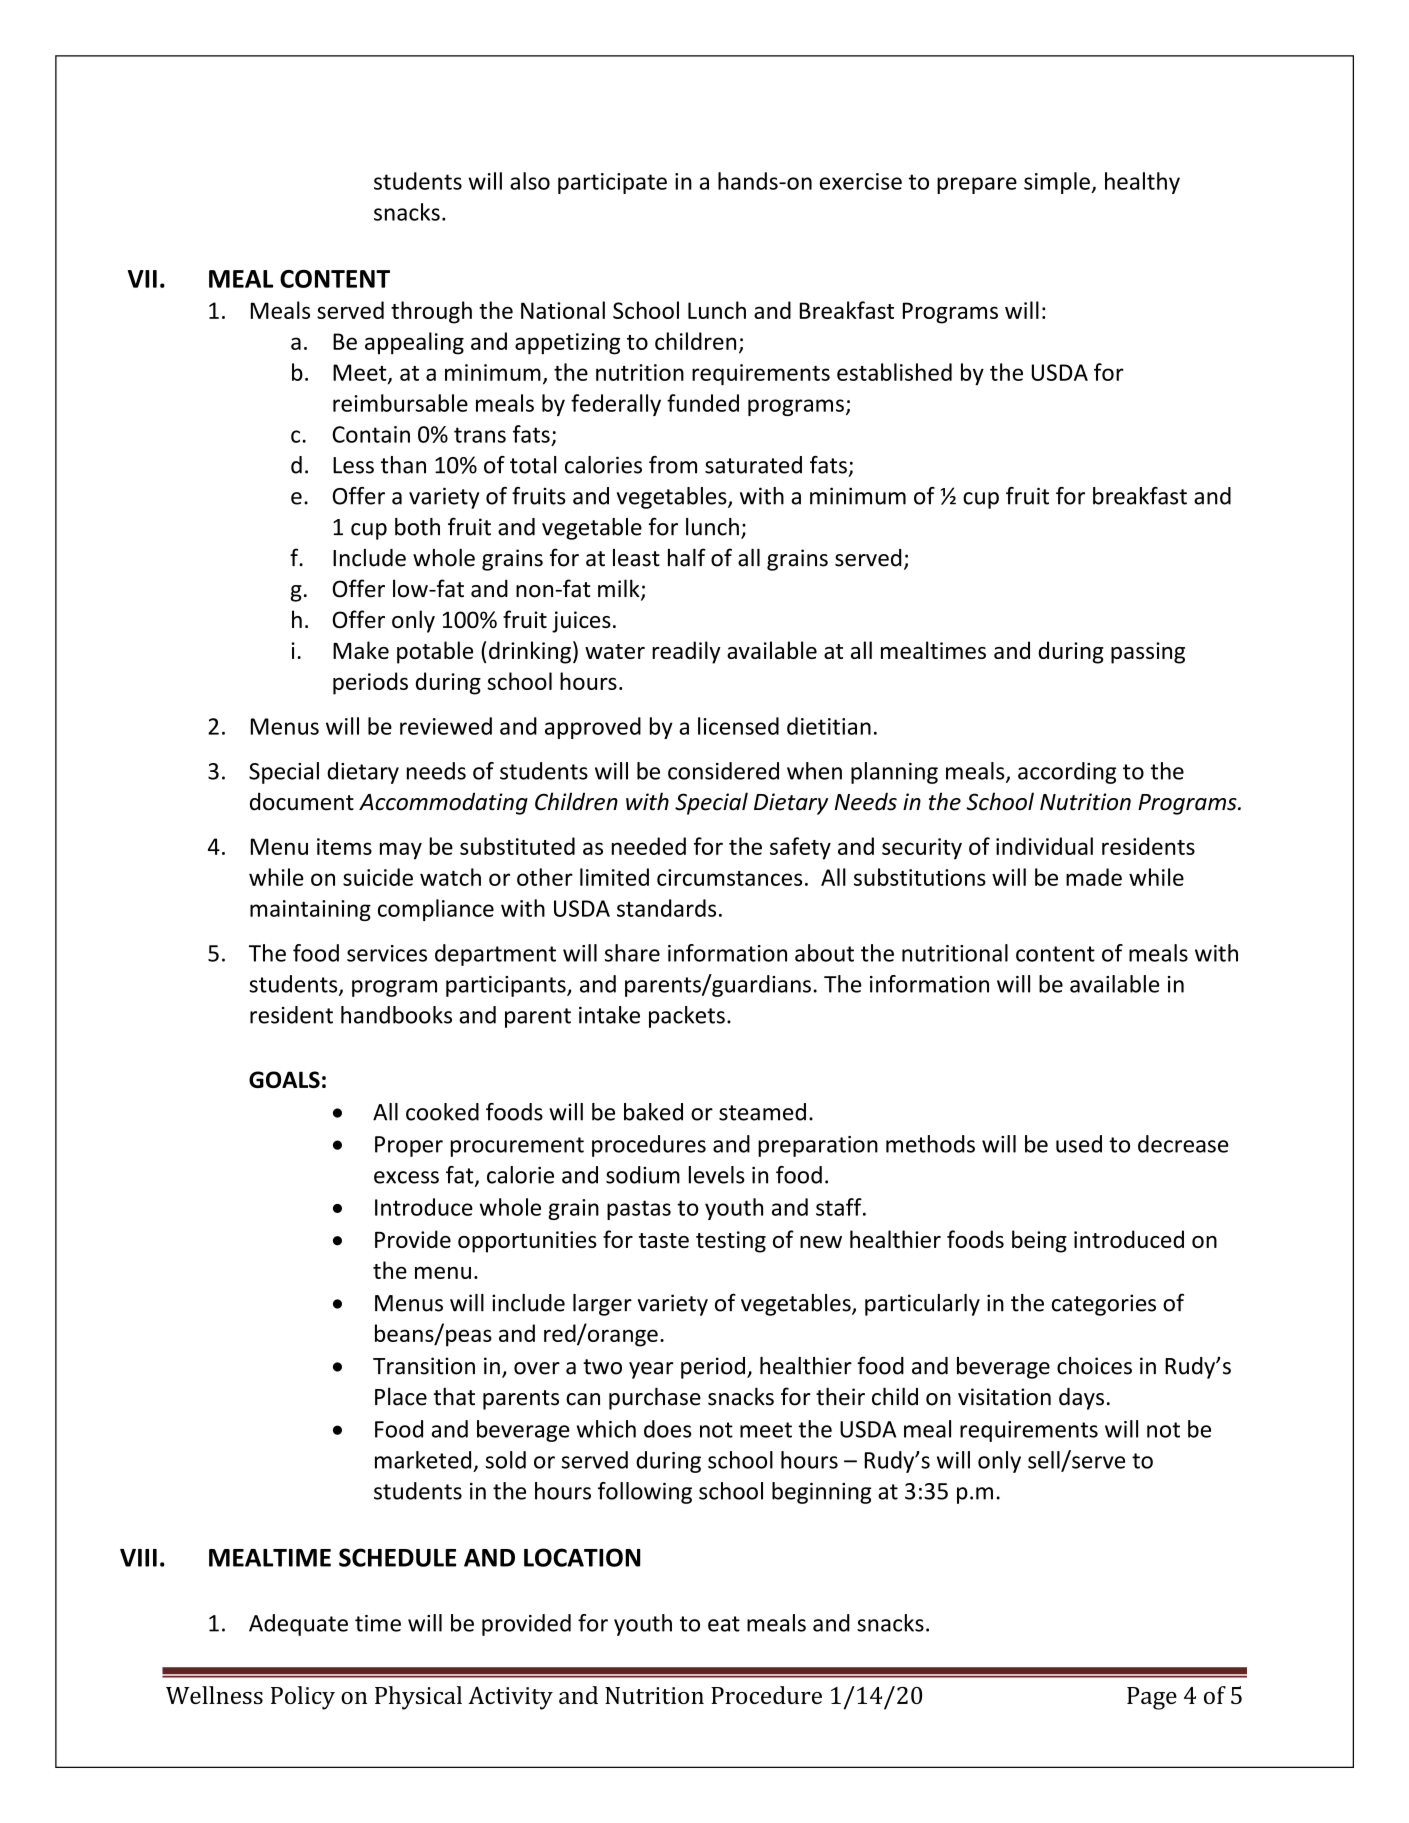  Describe the element at coordinates (612, 183) in the screenshot. I see `participate` at that location.
